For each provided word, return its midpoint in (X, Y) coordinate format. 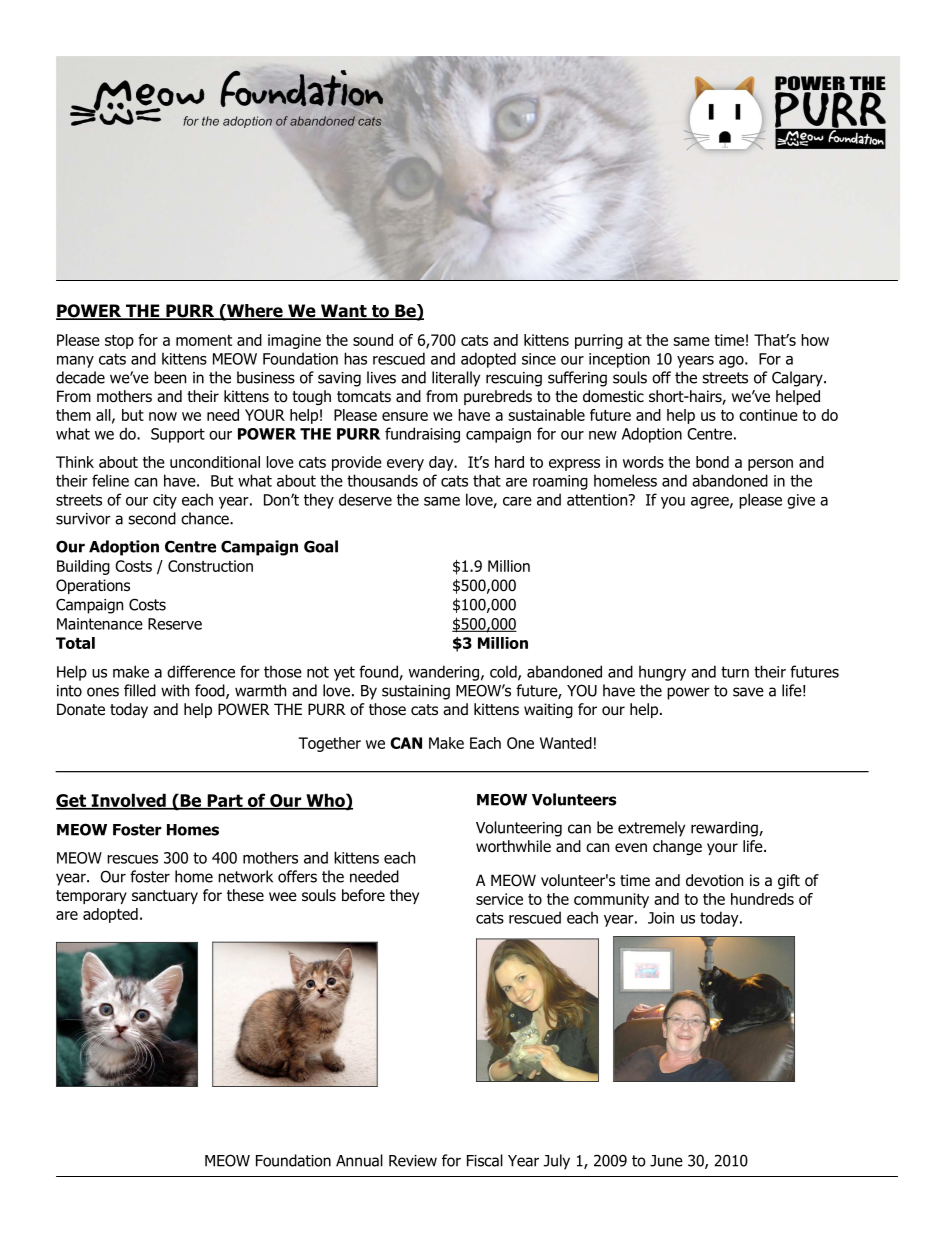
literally (456, 379)
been (170, 377)
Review (413, 1161)
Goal (321, 546)
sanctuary (165, 897)
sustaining (416, 692)
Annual (359, 1160)
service (499, 899)
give (801, 501)
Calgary (798, 379)
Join (661, 918)
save (748, 692)
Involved (128, 801)
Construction (210, 566)
